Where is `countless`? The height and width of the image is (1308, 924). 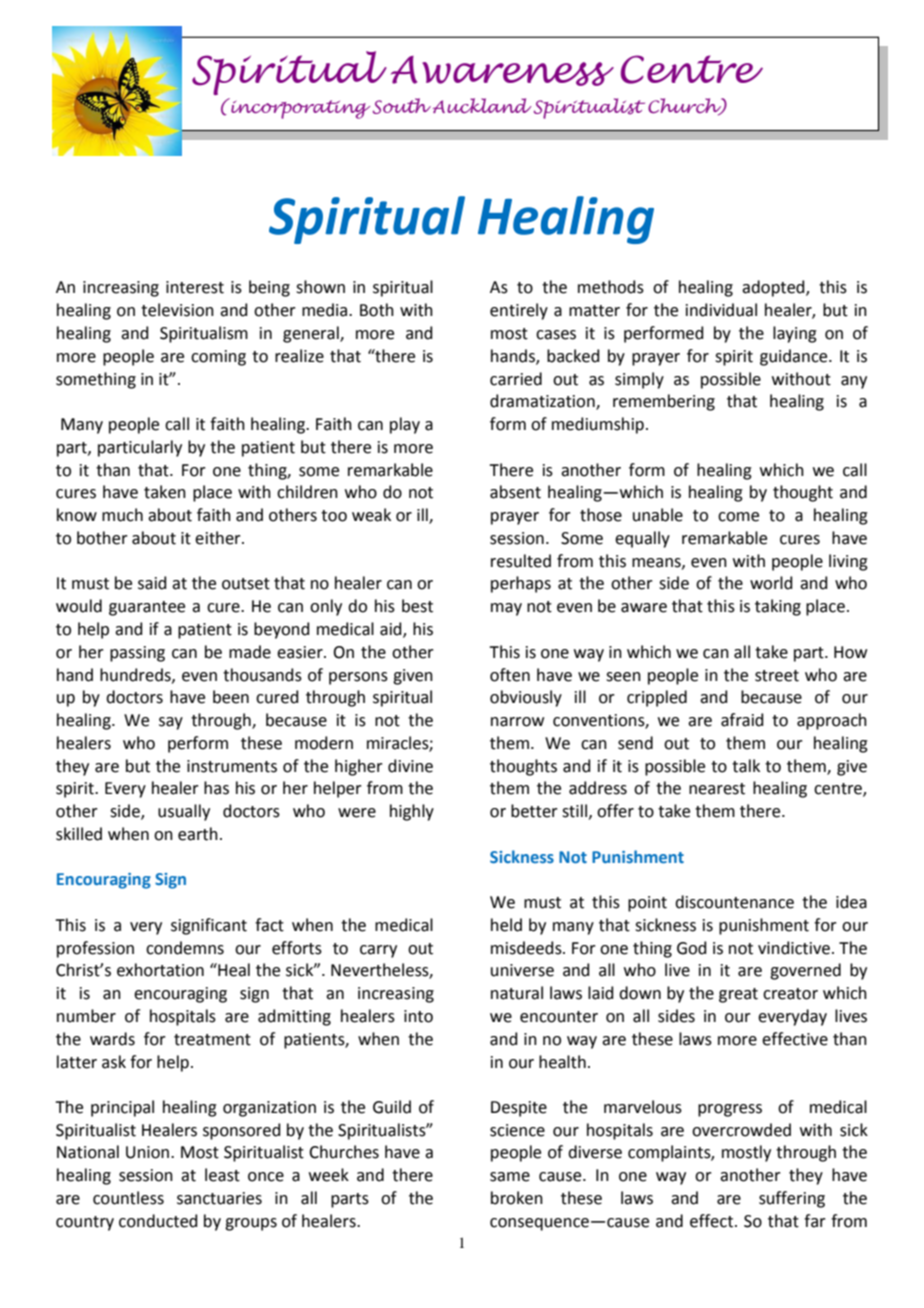
countless is located at coordinates (128, 1198).
